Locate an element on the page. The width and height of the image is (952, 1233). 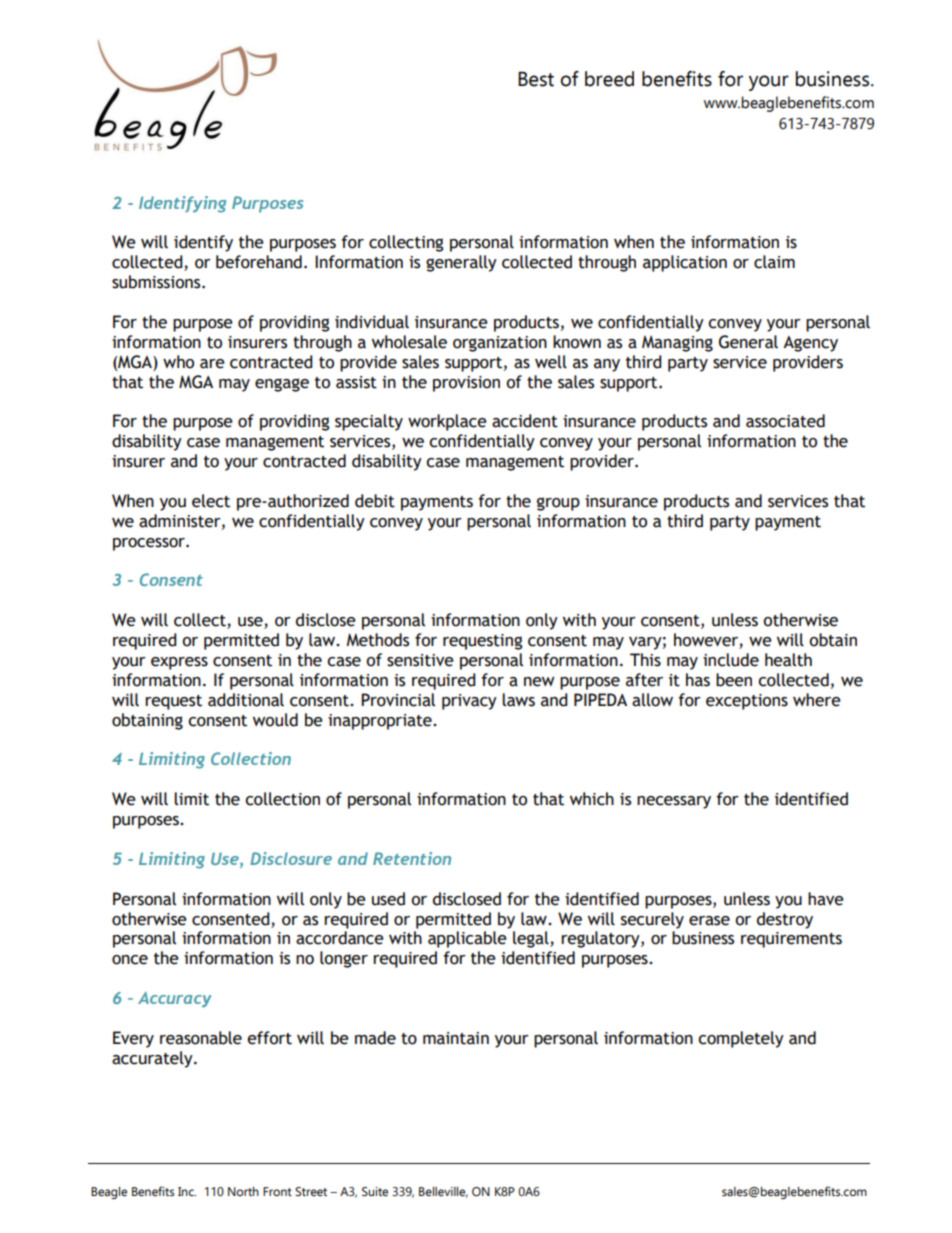
breed is located at coordinates (609, 79).
